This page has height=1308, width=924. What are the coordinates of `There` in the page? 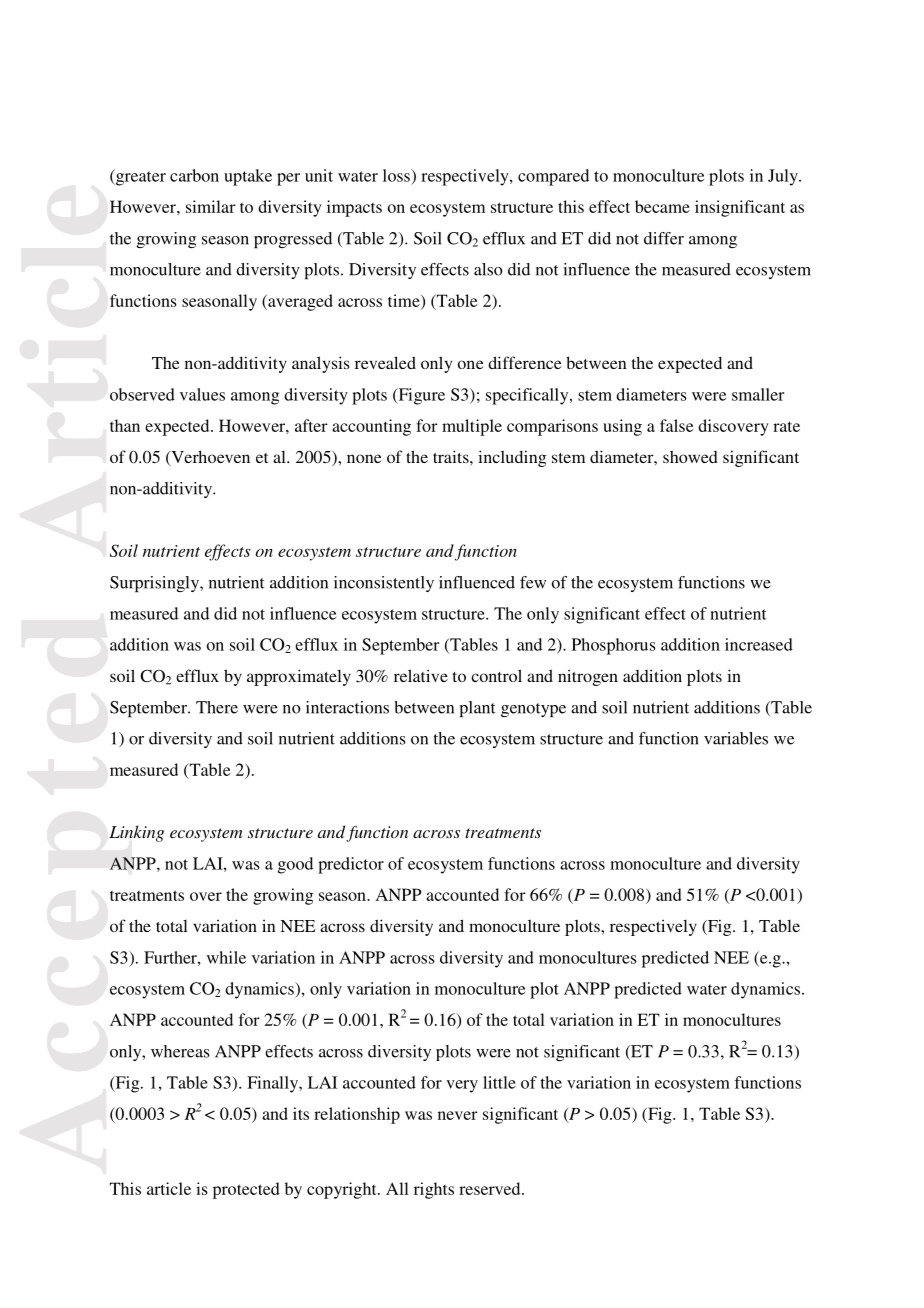 It's located at (217, 707).
